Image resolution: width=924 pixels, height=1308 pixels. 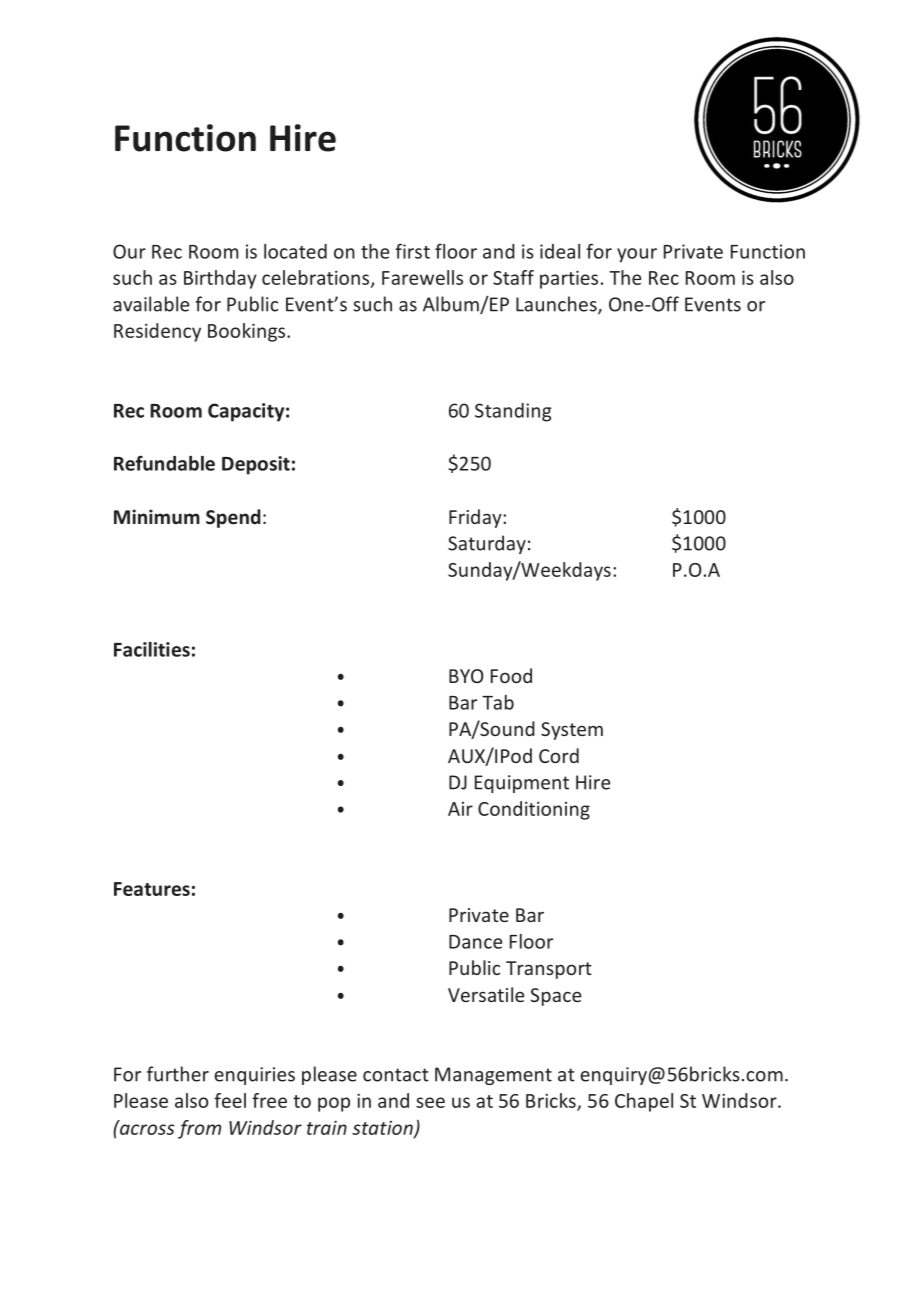 I want to click on Friday, so click(x=476, y=518).
